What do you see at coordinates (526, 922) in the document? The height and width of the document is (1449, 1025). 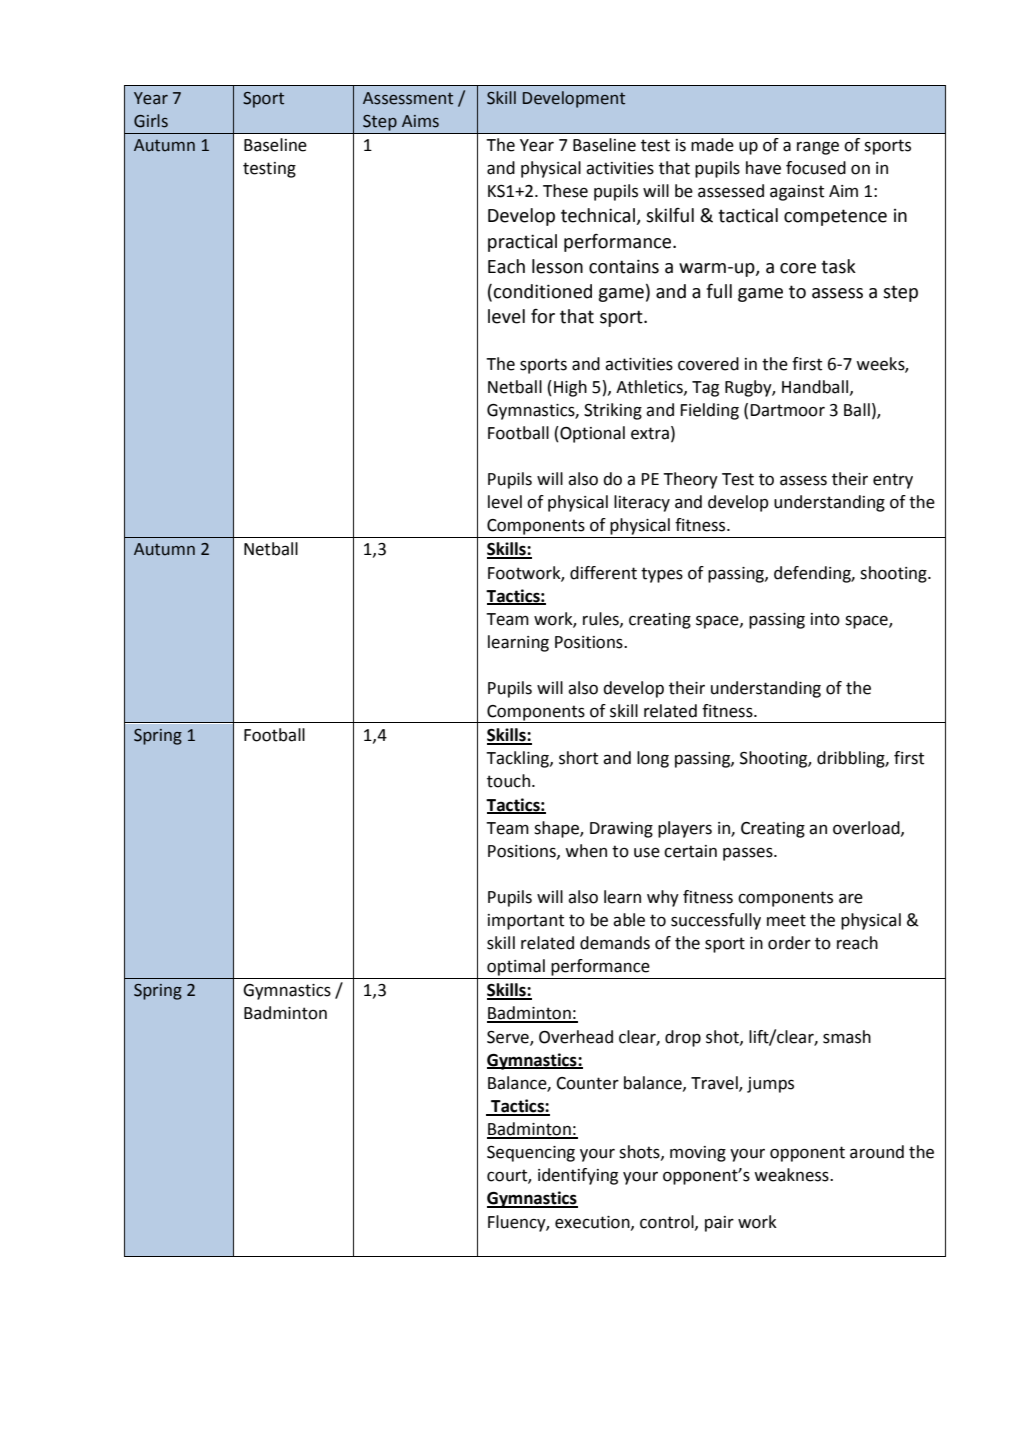 I see `important` at bounding box center [526, 922].
